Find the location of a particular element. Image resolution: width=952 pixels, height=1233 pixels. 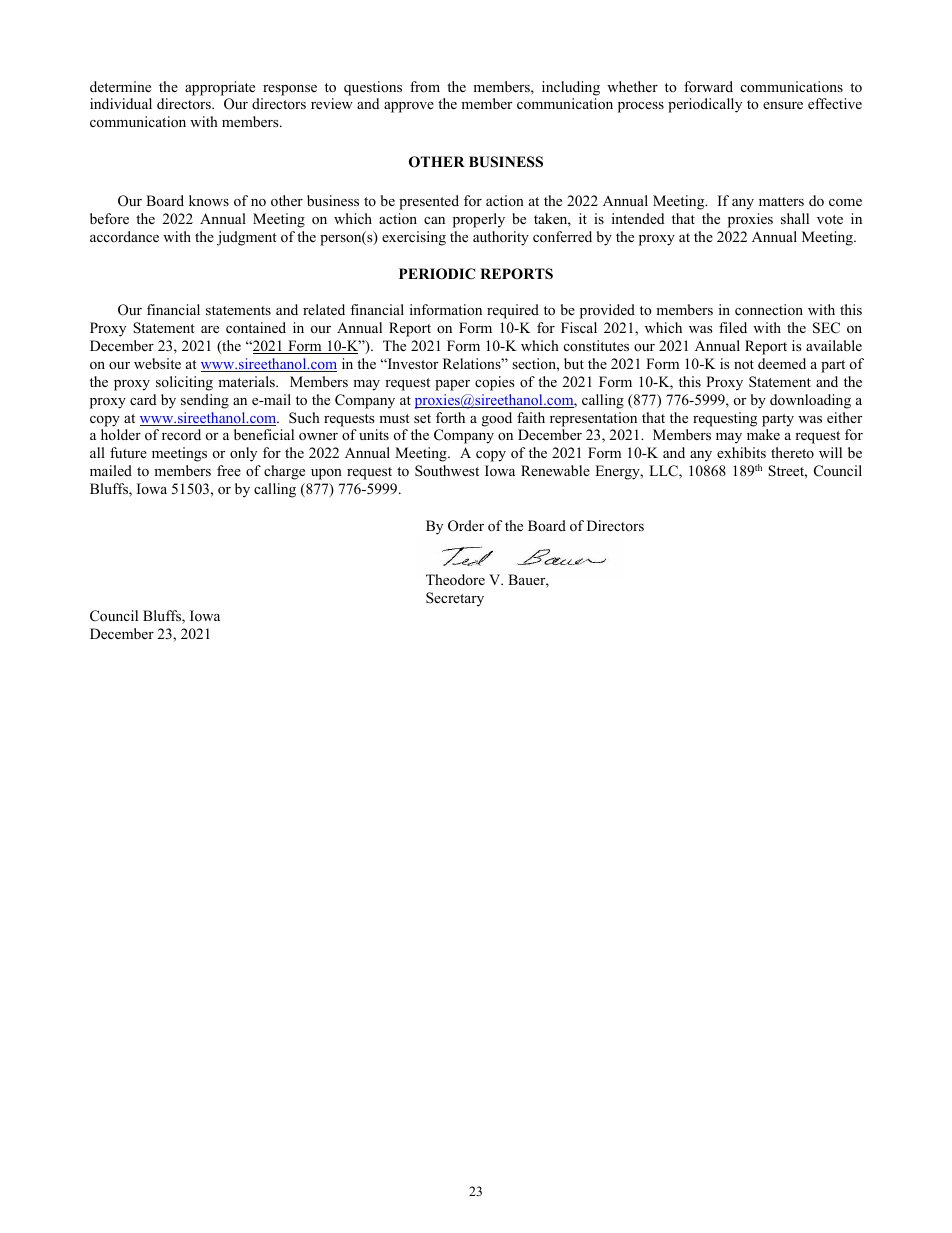

Theodore is located at coordinates (455, 579).
